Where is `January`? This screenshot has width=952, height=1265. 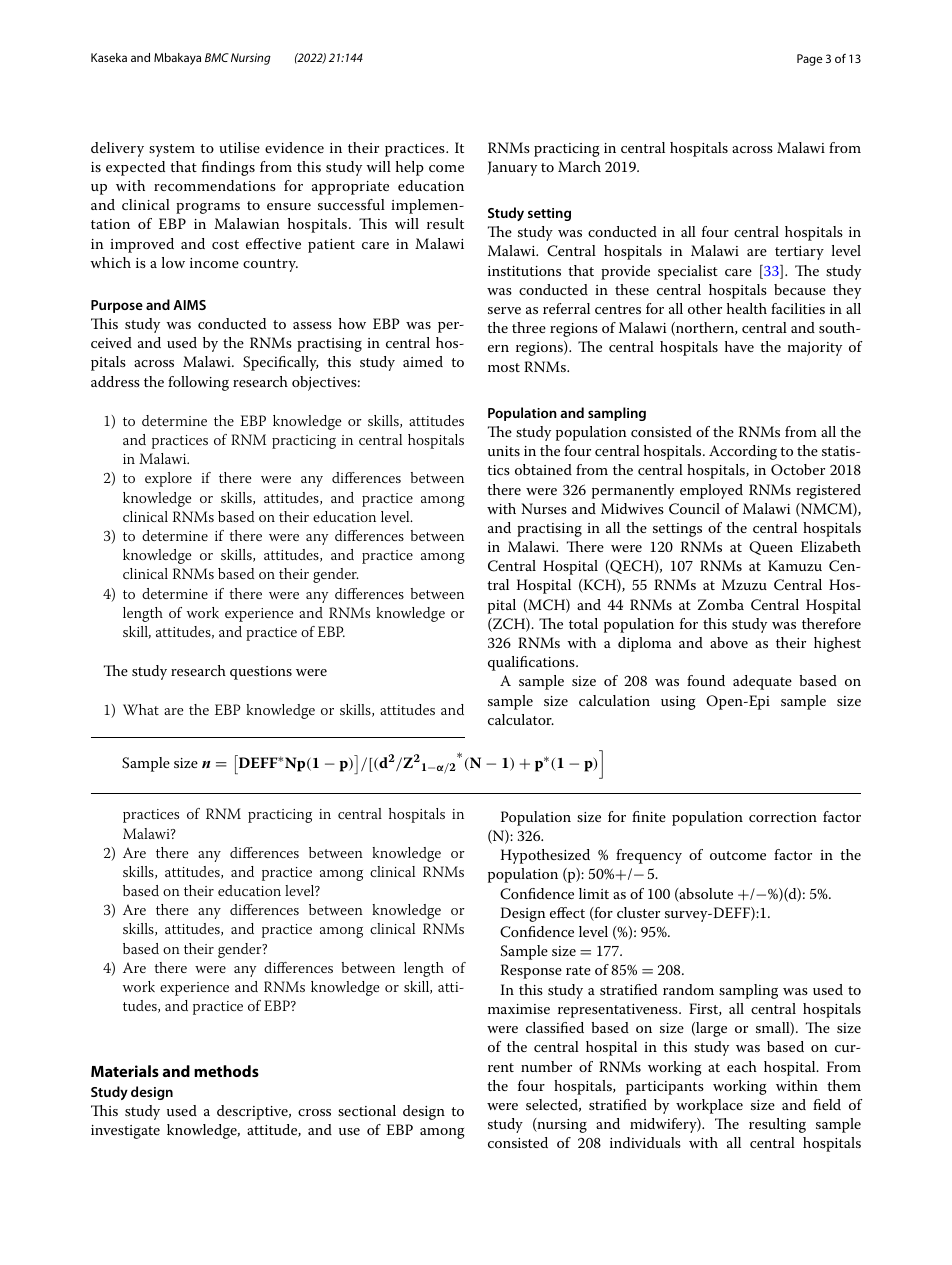 January is located at coordinates (512, 168).
